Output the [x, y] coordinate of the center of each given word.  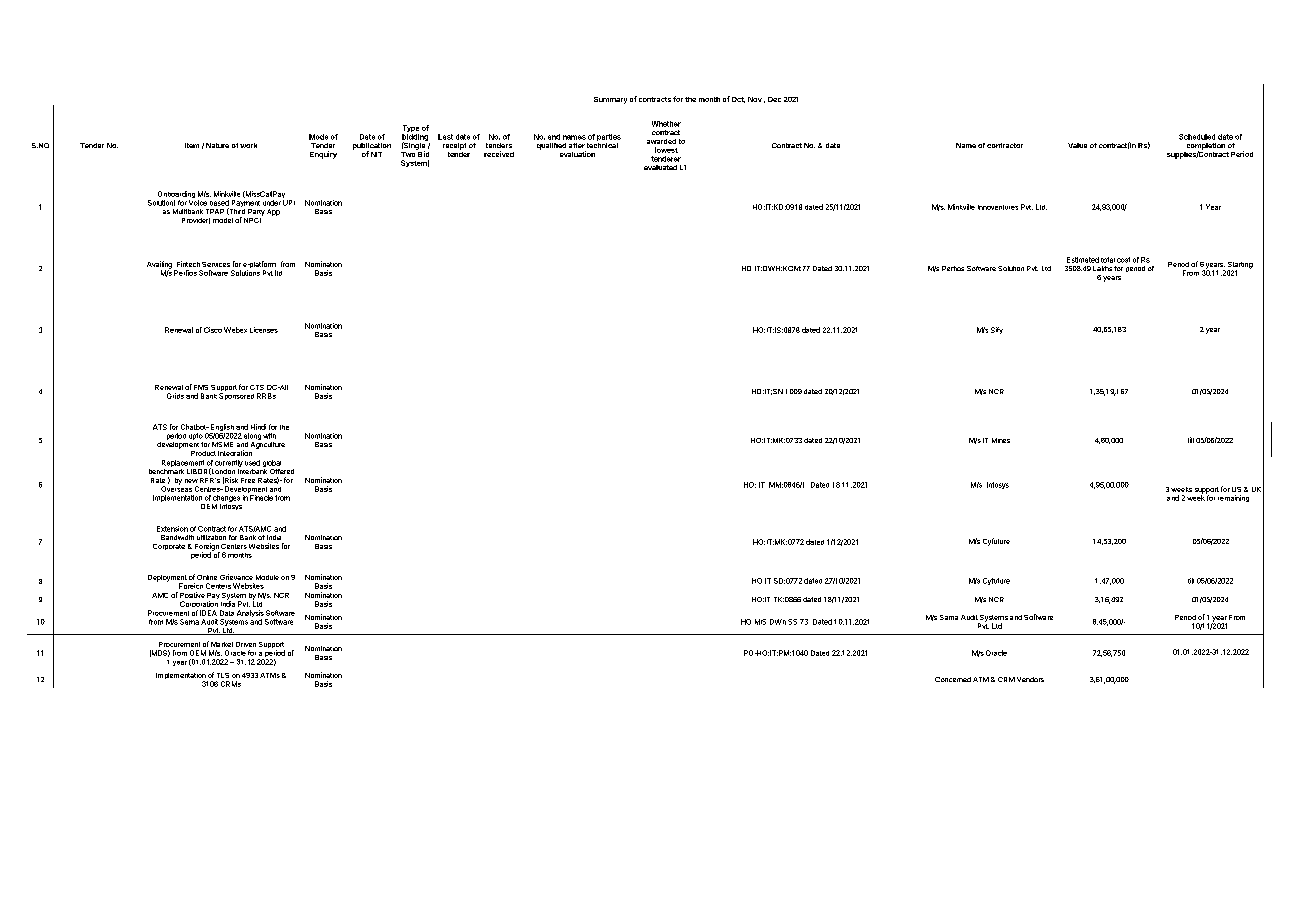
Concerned [953, 679]
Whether [666, 124]
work [248, 145]
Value [1077, 145]
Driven [246, 644]
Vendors [1030, 679]
